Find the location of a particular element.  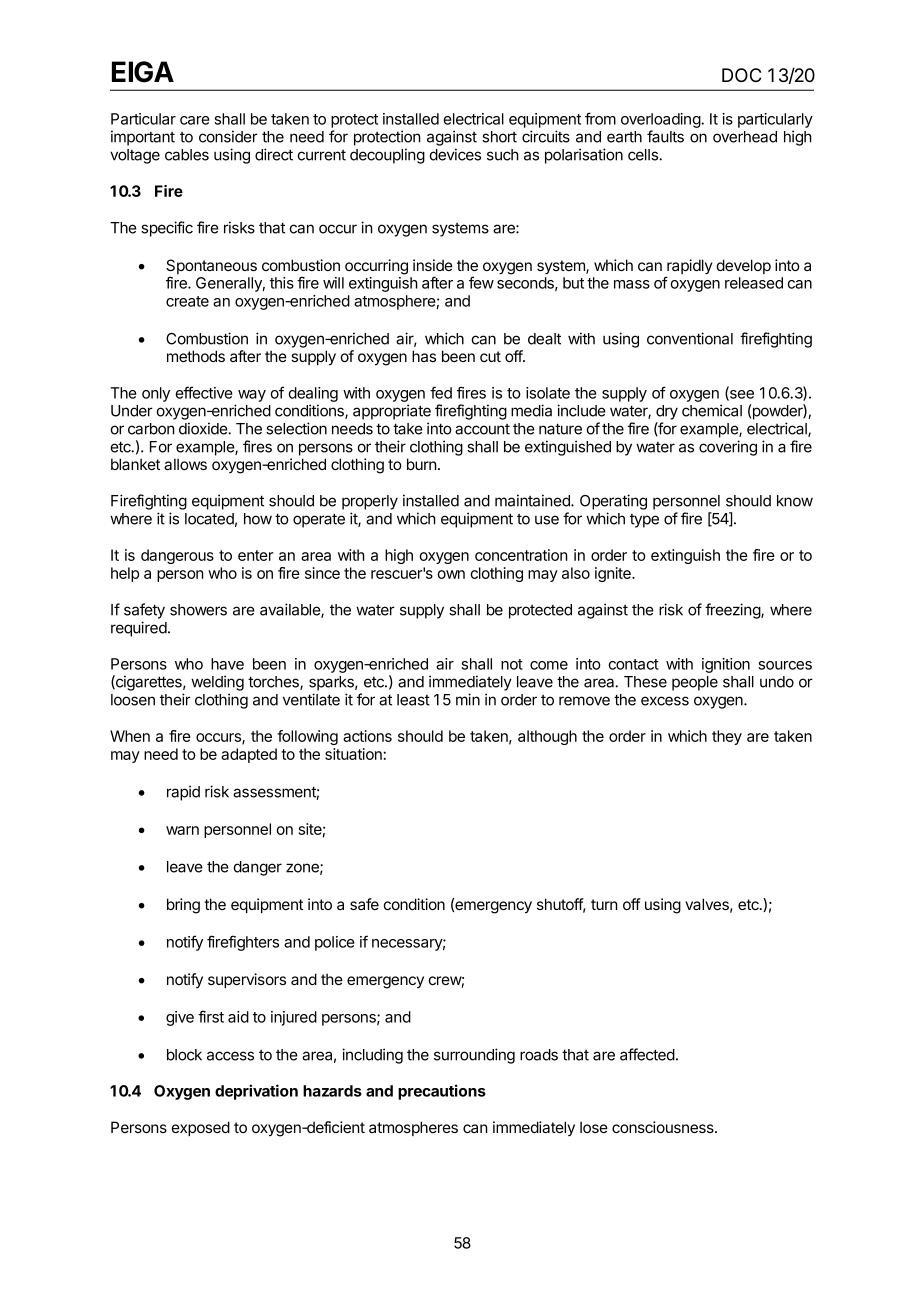

exposed is located at coordinates (201, 1128).
